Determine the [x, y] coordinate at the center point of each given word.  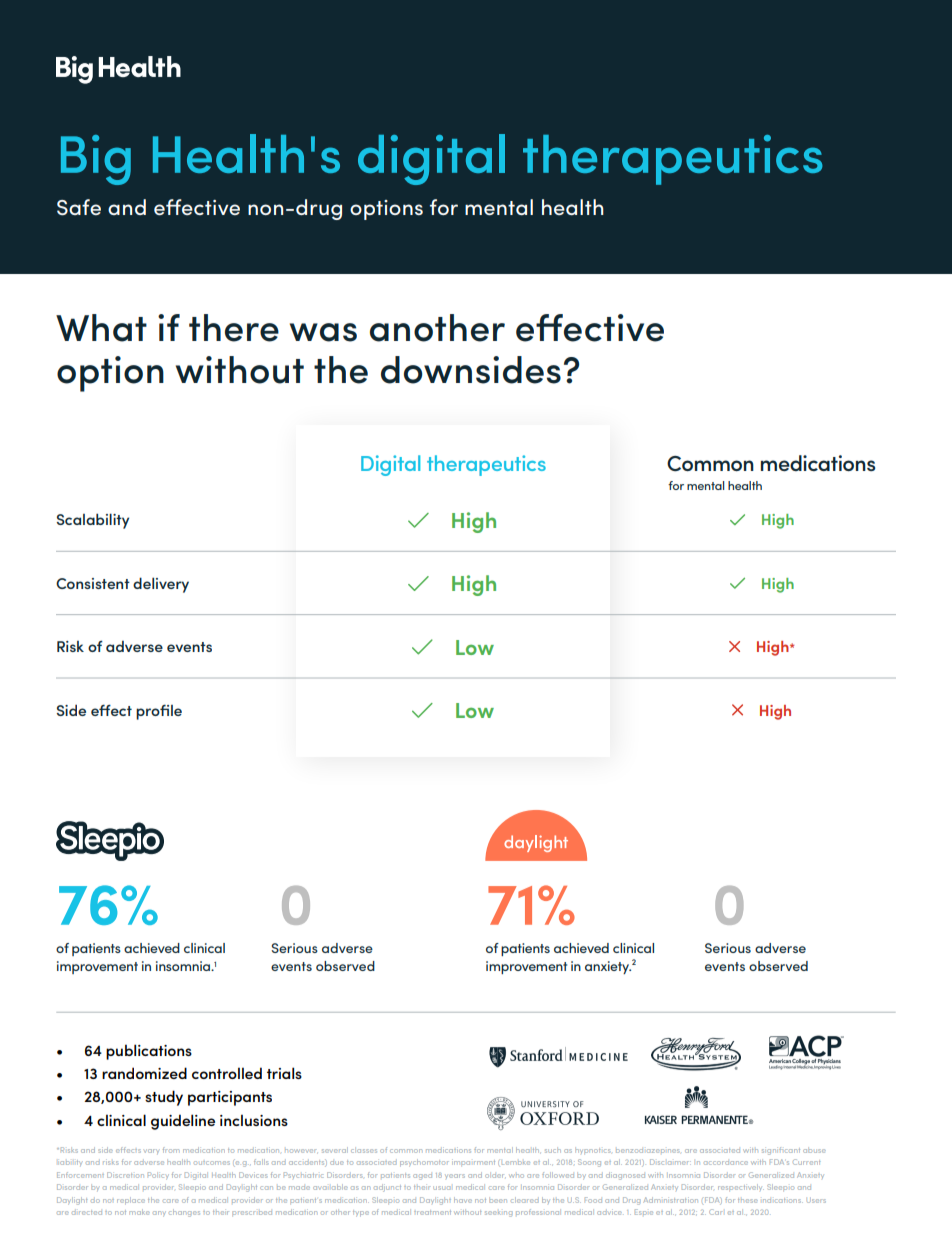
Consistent [93, 583]
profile [159, 712]
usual [442, 1188]
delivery [161, 585]
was [323, 332]
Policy [158, 1175]
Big [96, 160]
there [234, 328]
